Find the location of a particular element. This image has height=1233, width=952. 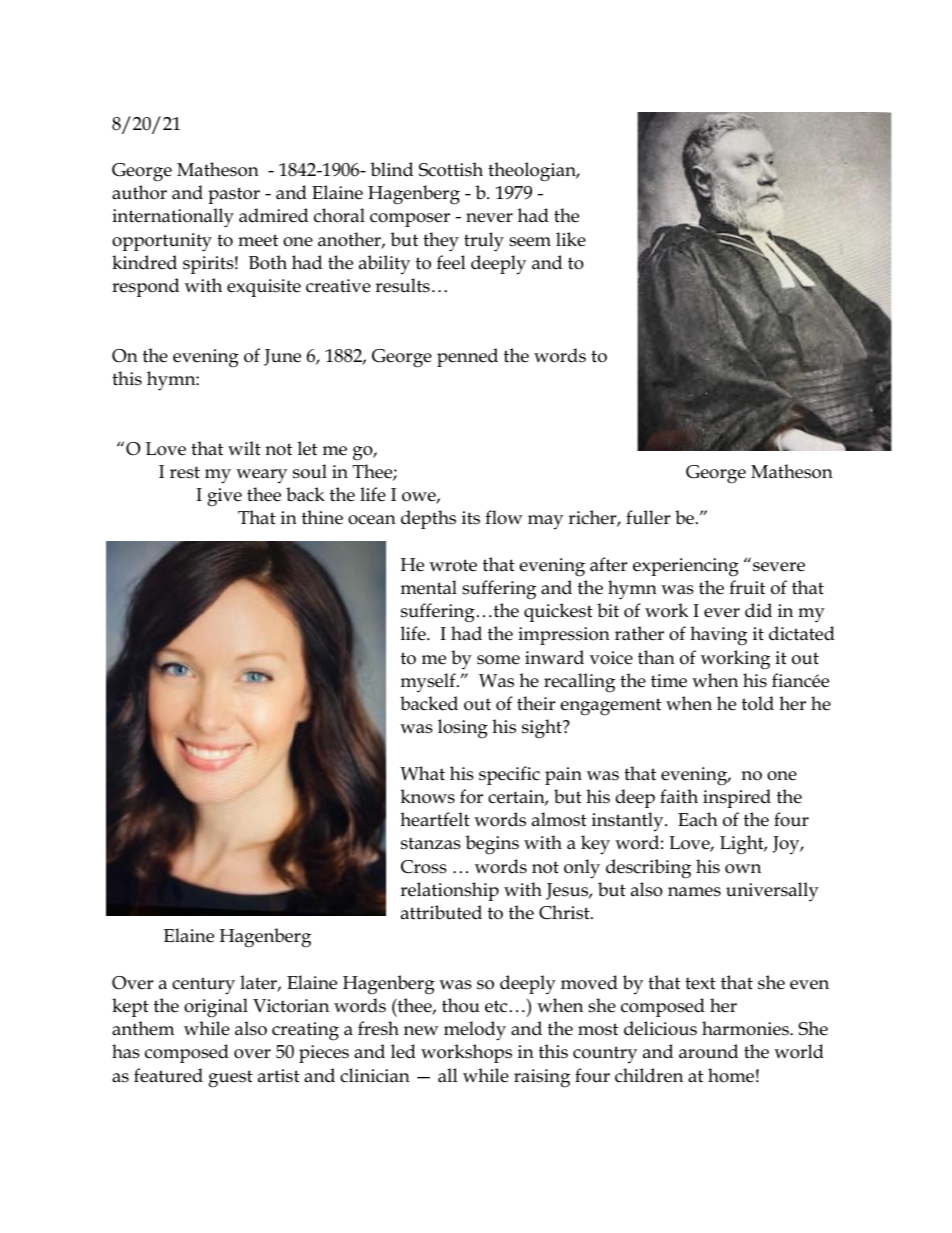

like is located at coordinates (571, 239).
